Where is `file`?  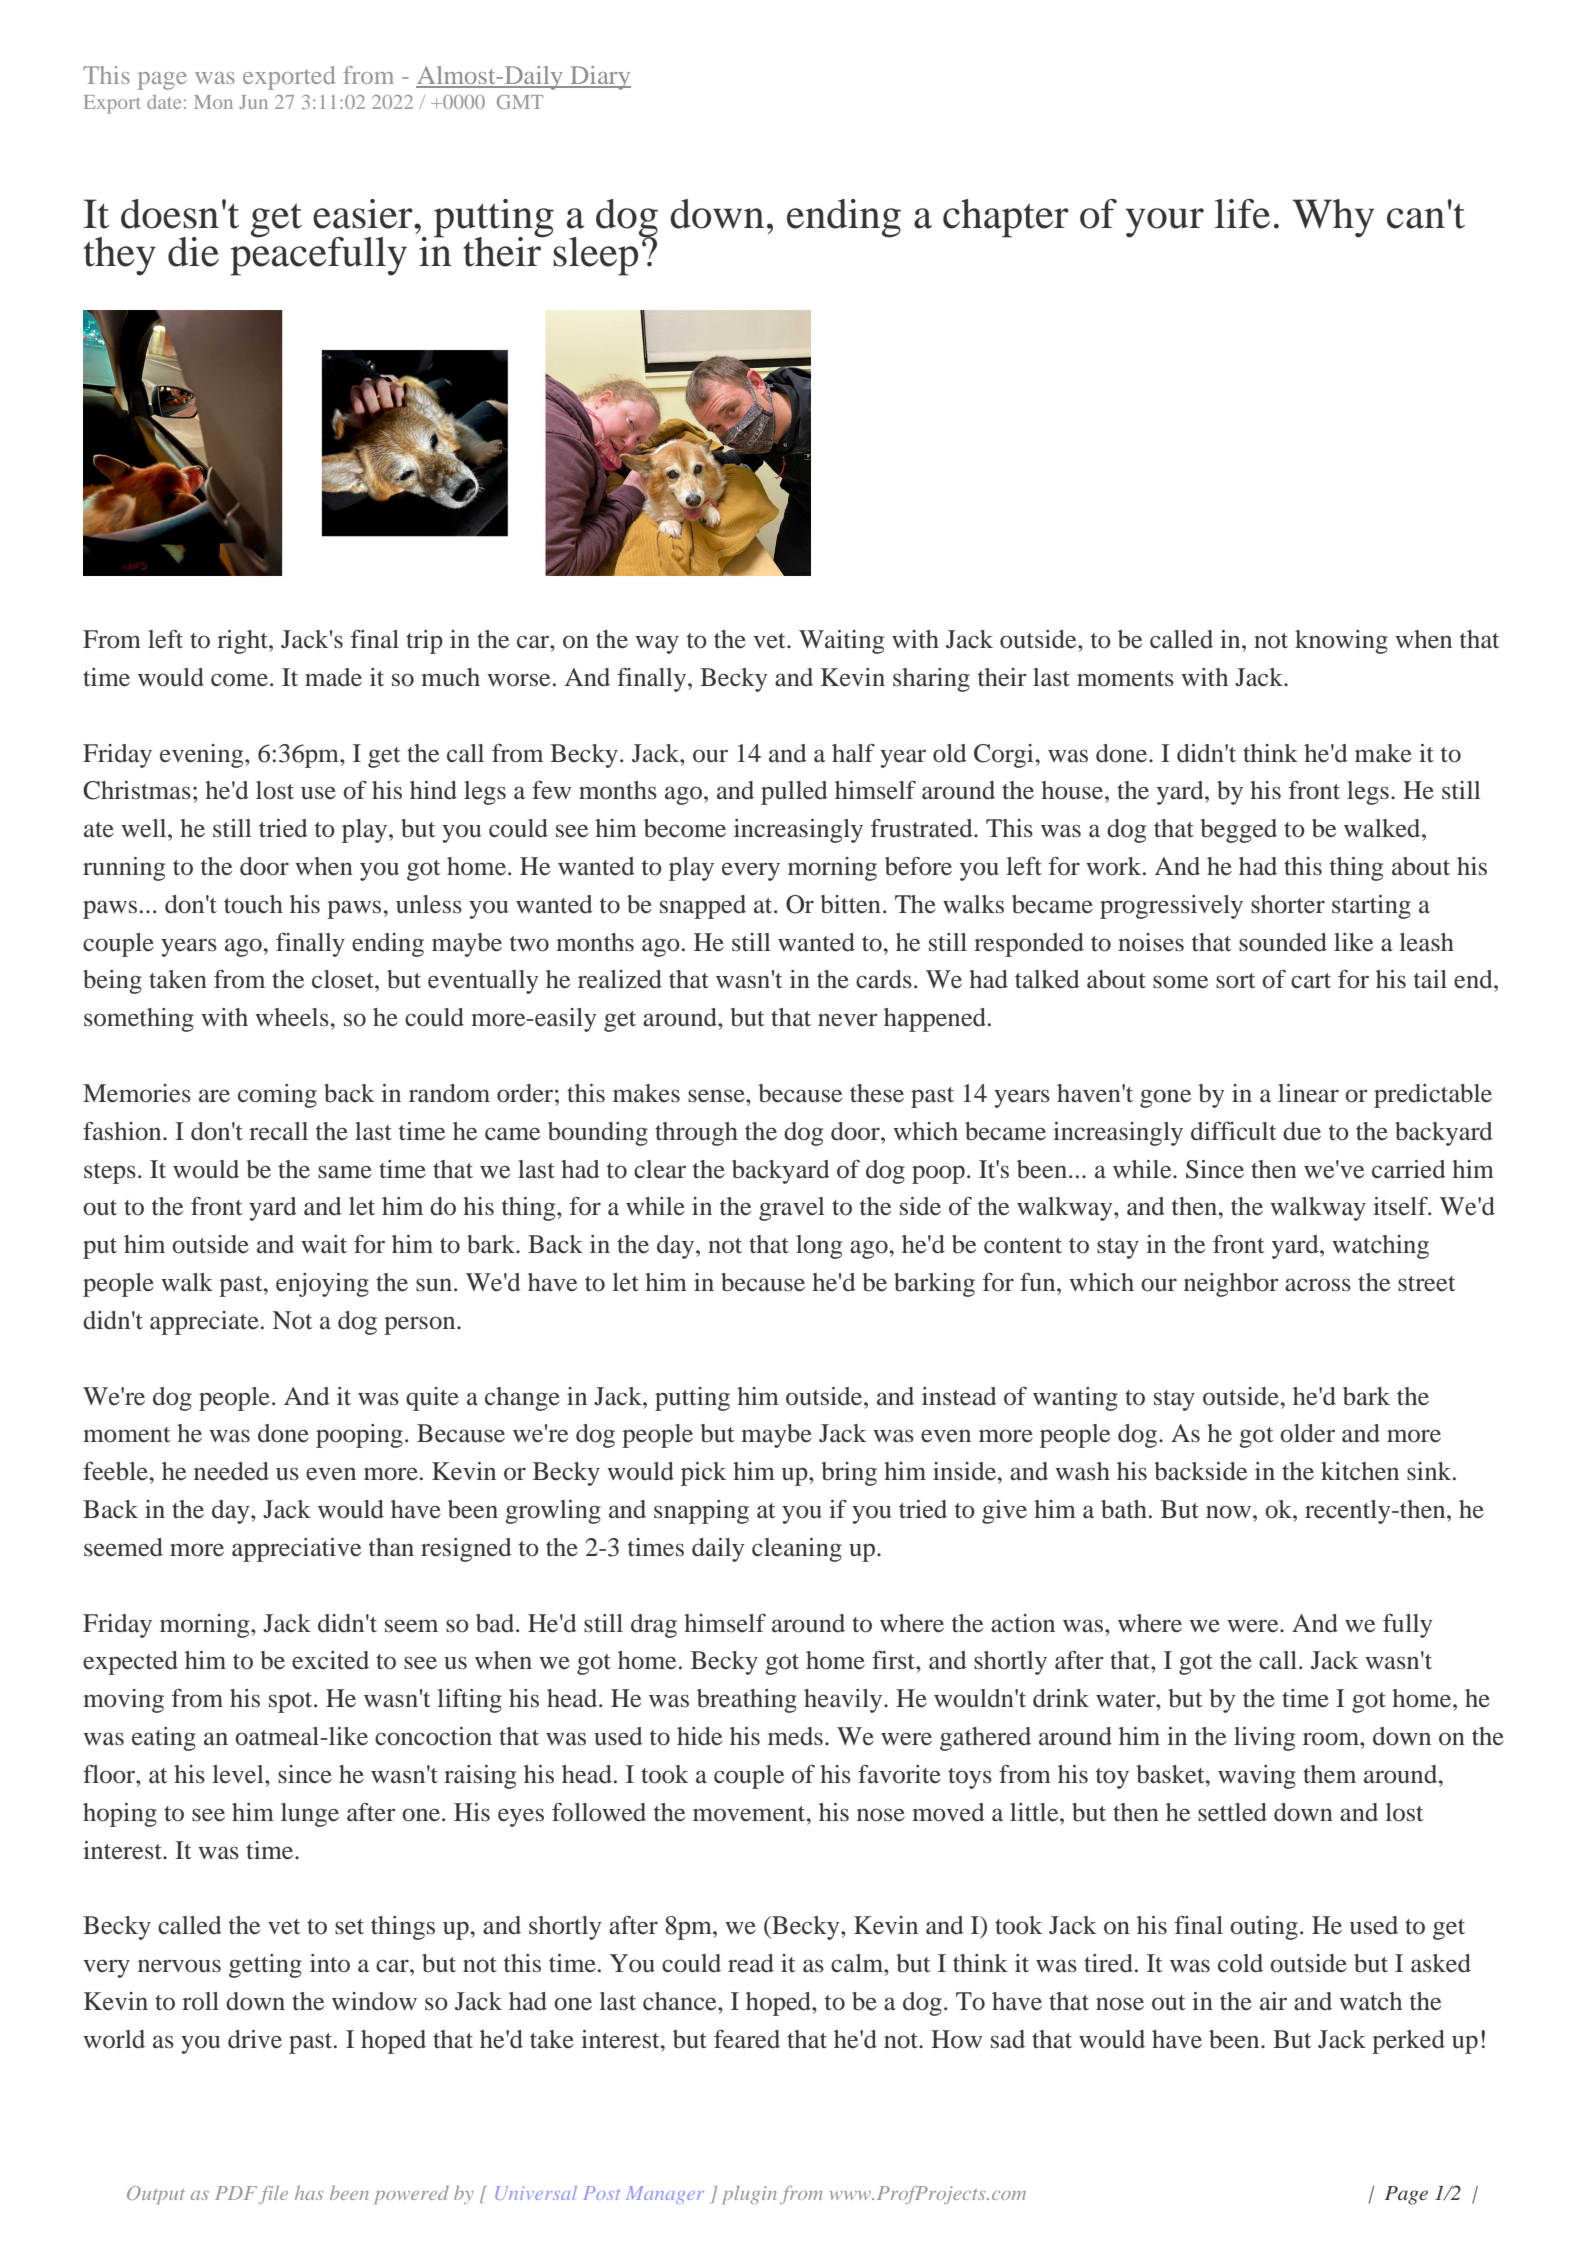
file is located at coordinates (273, 2195).
